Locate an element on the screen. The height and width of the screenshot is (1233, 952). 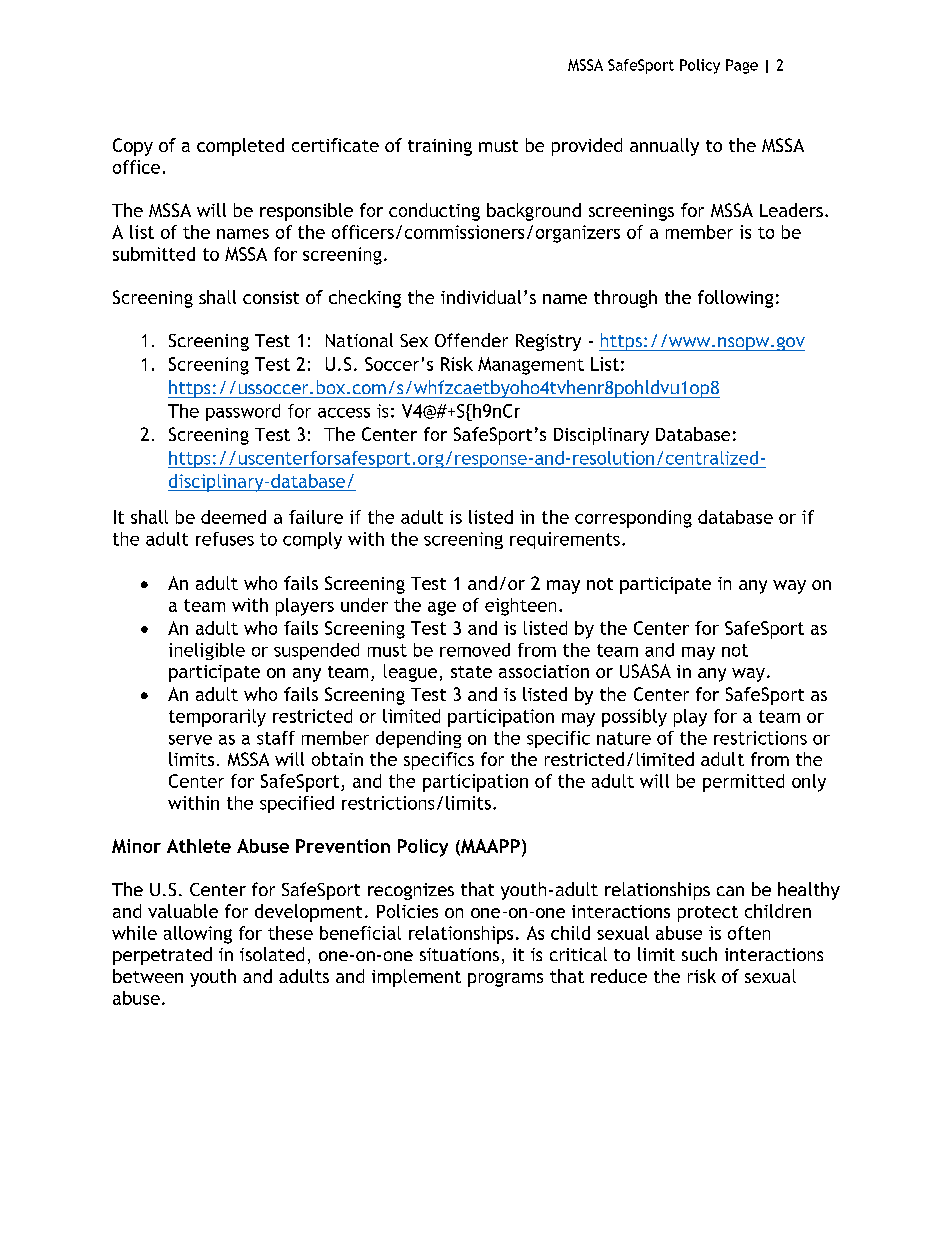
situations is located at coordinates (459, 954).
